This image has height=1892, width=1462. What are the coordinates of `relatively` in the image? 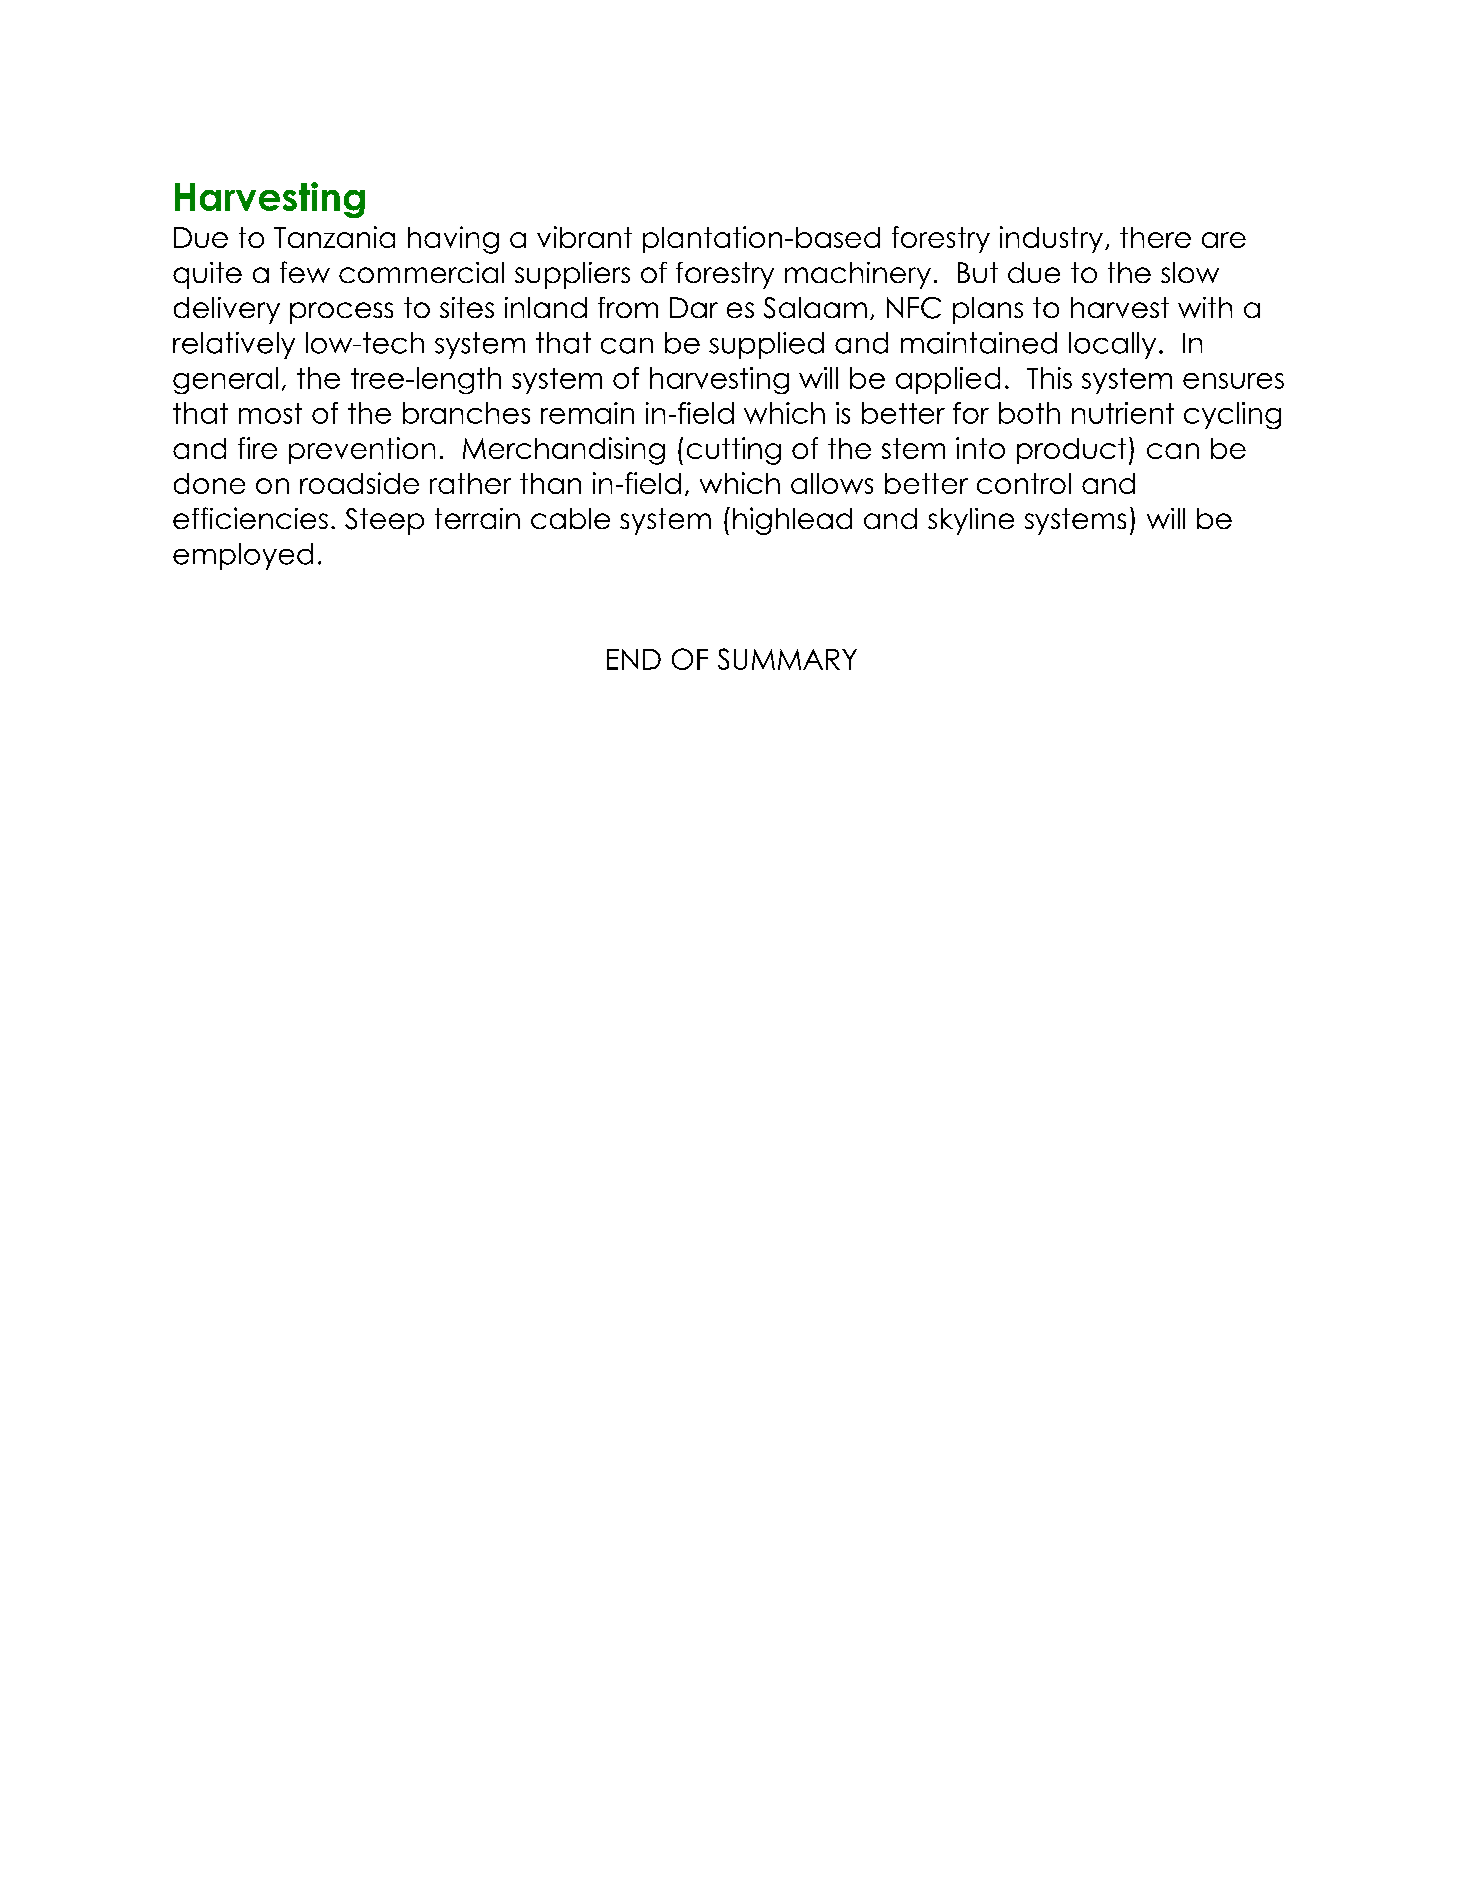 It's located at (234, 345).
